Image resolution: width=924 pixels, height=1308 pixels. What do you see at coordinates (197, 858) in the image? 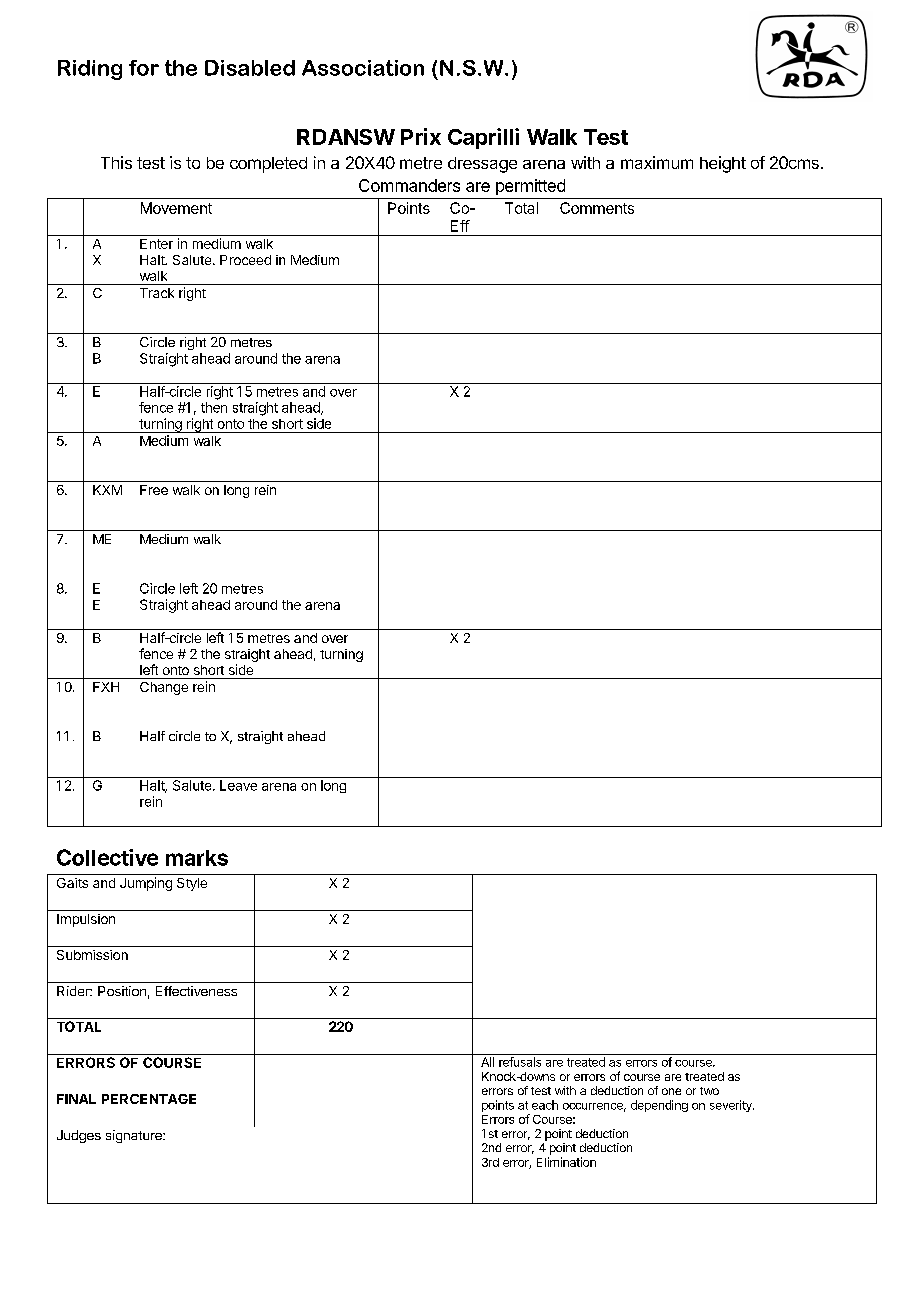
I see `marks` at bounding box center [197, 858].
